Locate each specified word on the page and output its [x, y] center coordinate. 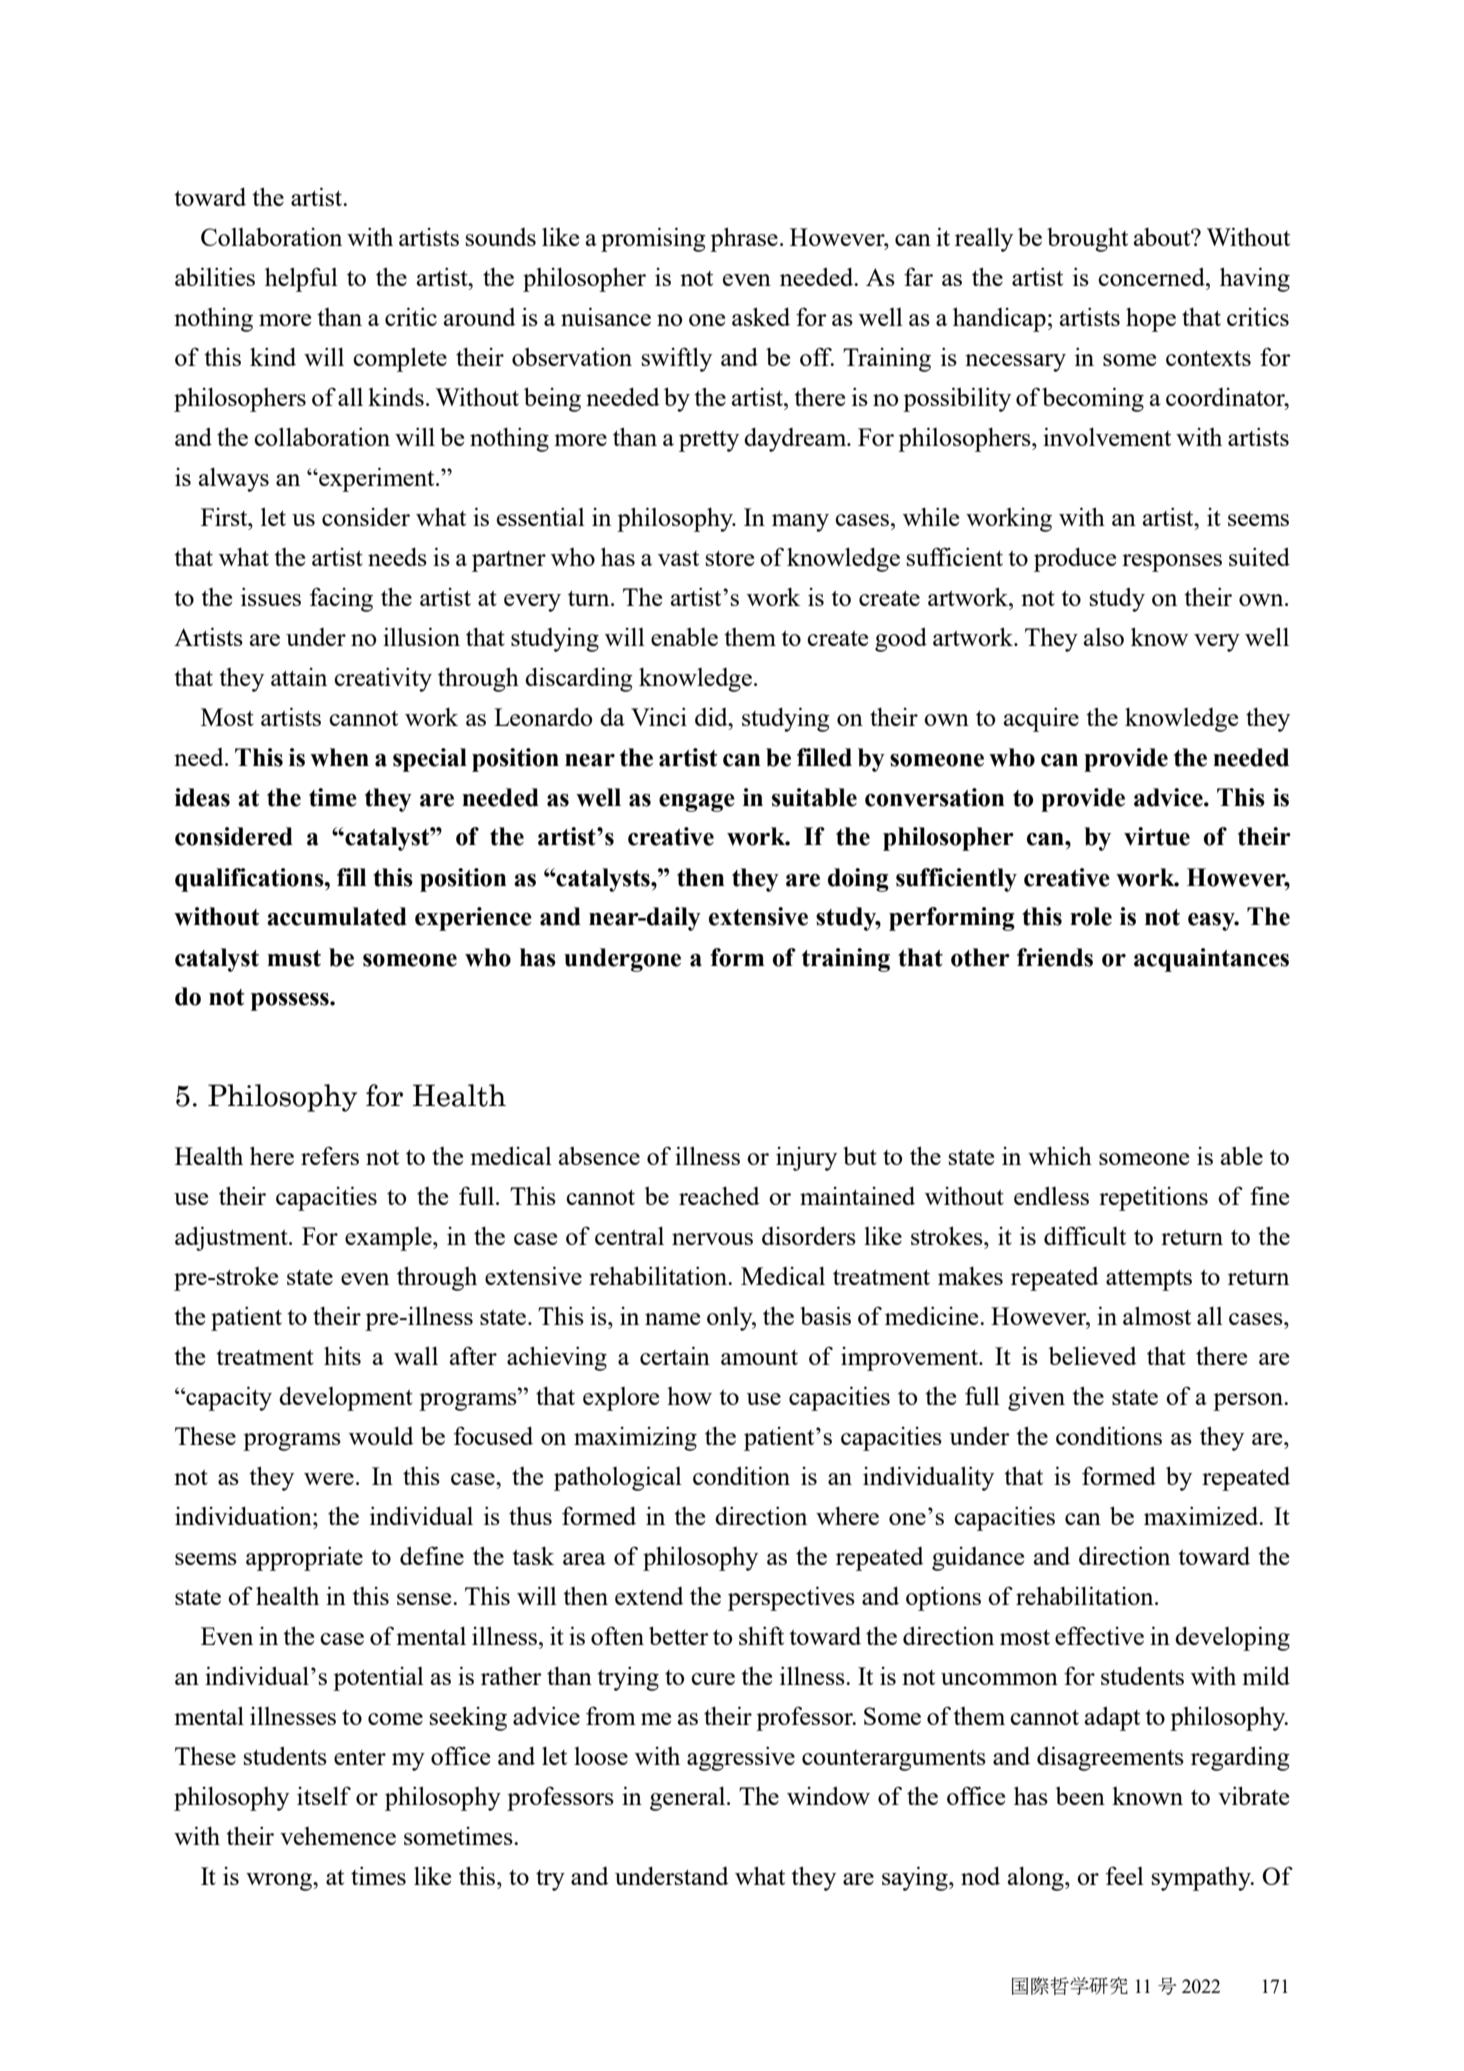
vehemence [338, 1836]
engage [697, 803]
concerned [1152, 276]
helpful [301, 279]
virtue [1157, 836]
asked [761, 316]
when [339, 757]
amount [759, 1357]
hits [342, 1355]
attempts [1149, 1280]
